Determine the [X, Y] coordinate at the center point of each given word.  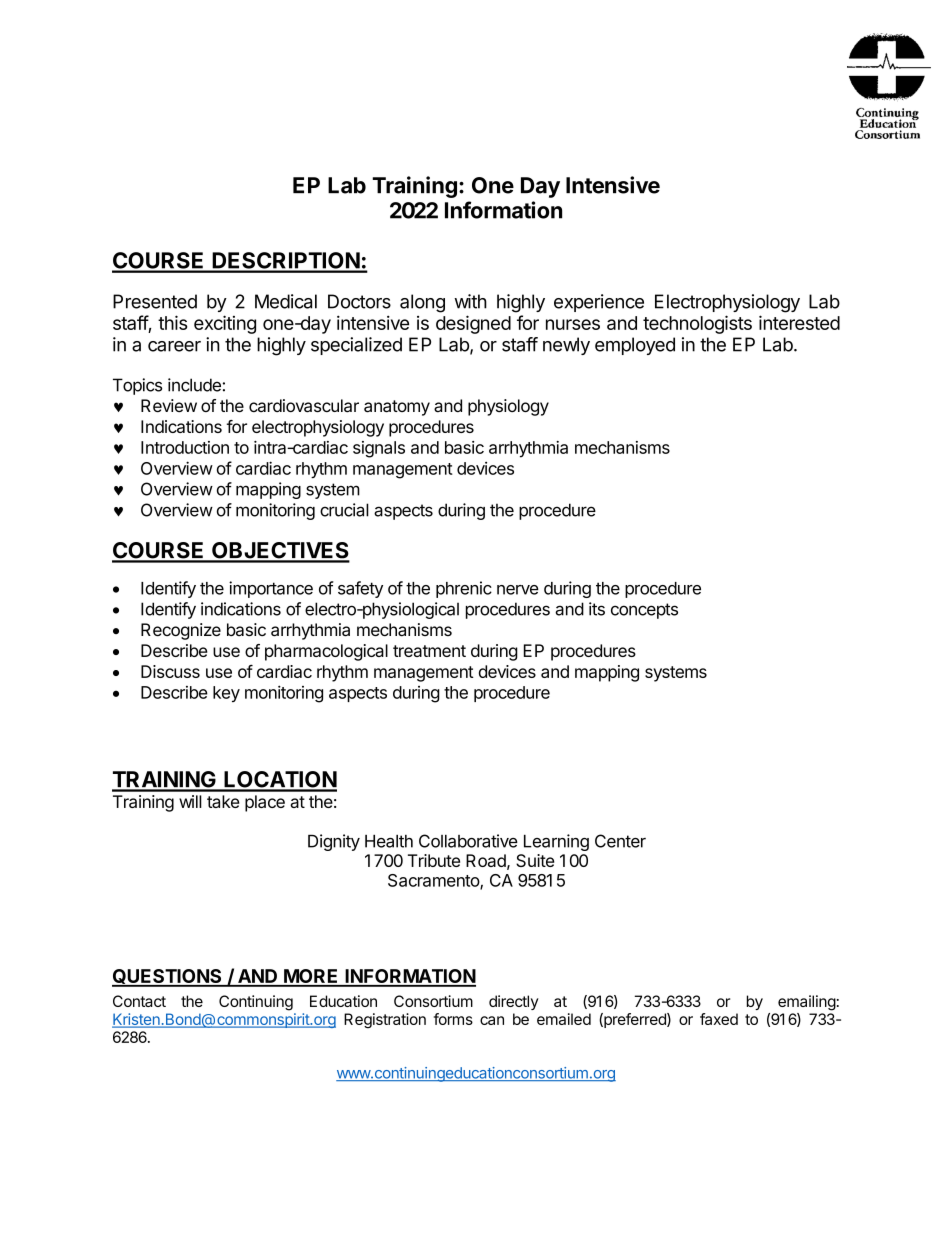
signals [379, 449]
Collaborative [468, 841]
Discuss [170, 671]
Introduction [185, 447]
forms [453, 1019]
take [223, 801]
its [597, 609]
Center [620, 841]
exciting [225, 324]
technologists [697, 324]
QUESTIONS [168, 977]
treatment [429, 651]
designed [473, 324]
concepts [644, 611]
